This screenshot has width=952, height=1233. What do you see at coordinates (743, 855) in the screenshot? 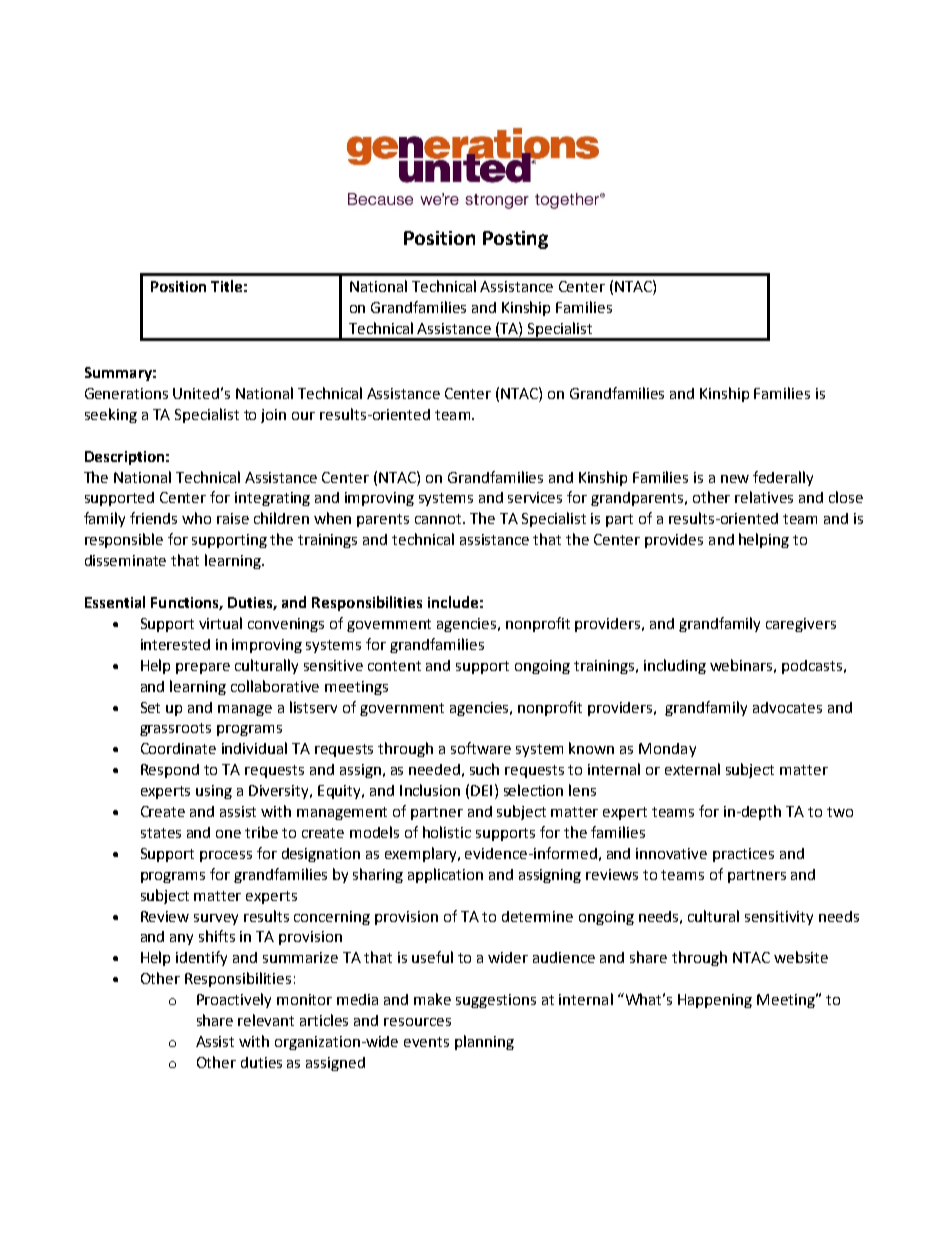
I see `practices` at bounding box center [743, 855].
